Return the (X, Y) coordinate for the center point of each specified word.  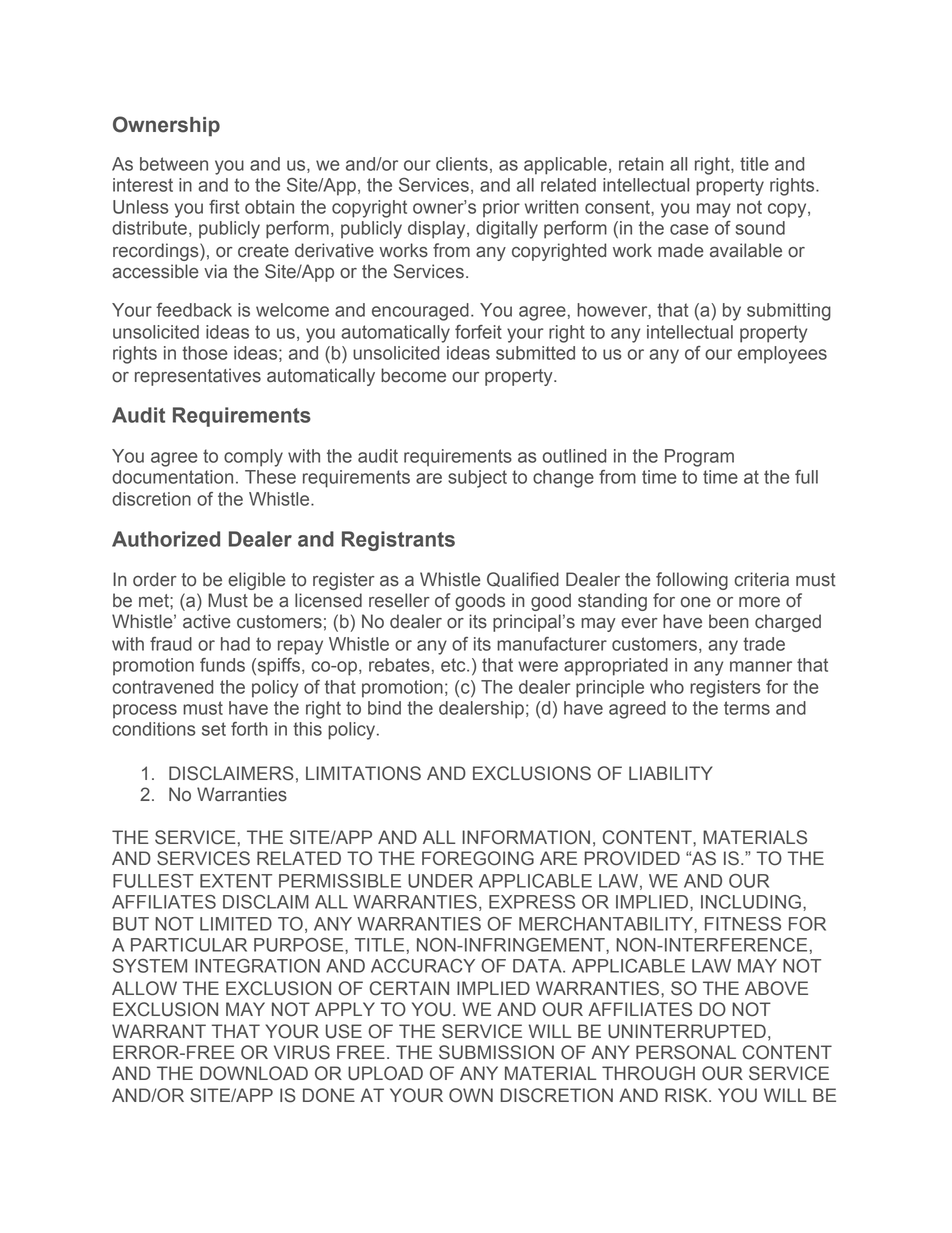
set (214, 729)
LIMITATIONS (363, 773)
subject (477, 479)
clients (462, 164)
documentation (172, 477)
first (224, 207)
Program (699, 458)
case (689, 229)
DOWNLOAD (254, 1073)
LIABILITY (671, 773)
